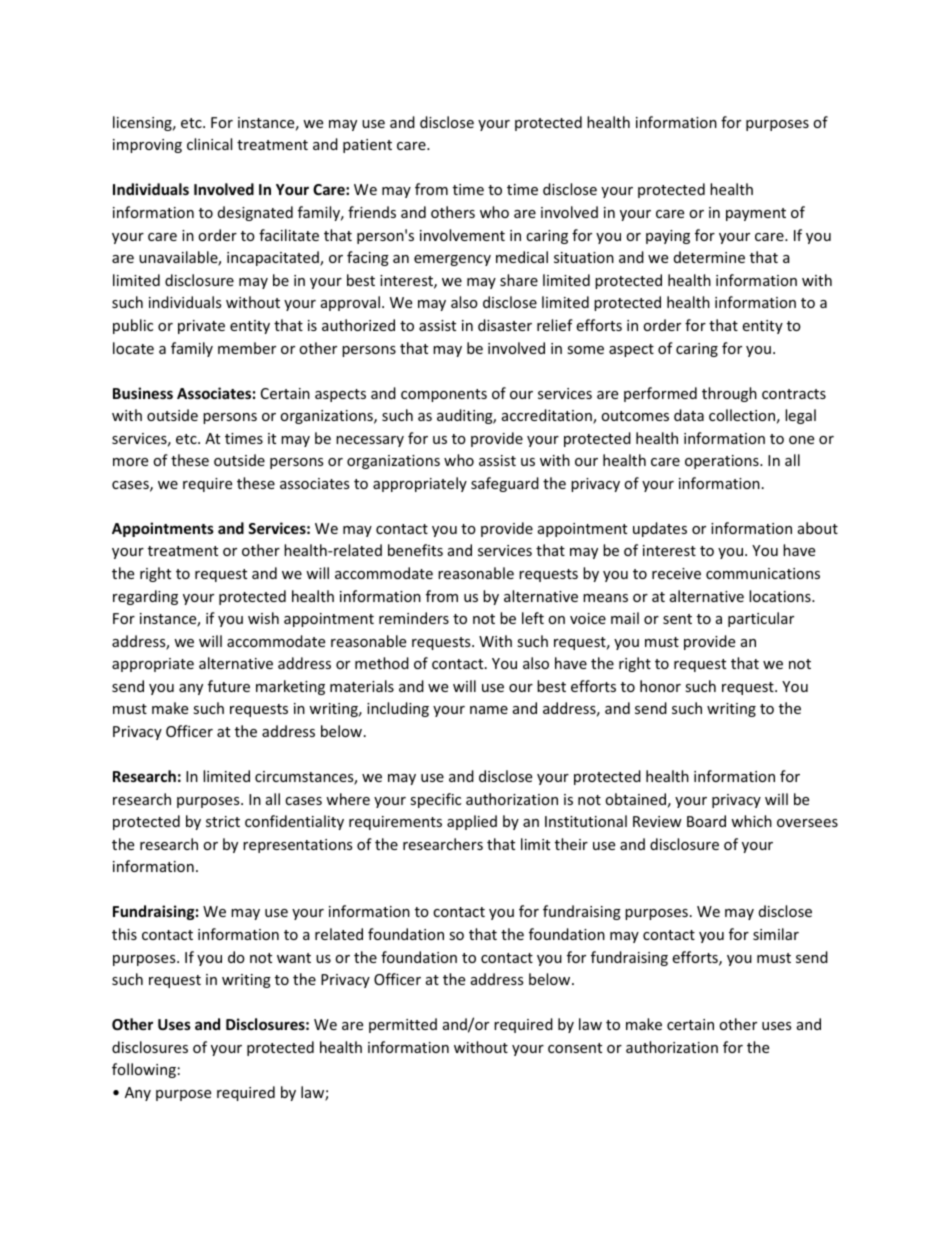 The height and width of the screenshot is (1233, 952). What do you see at coordinates (144, 1070) in the screenshot?
I see `following` at bounding box center [144, 1070].
